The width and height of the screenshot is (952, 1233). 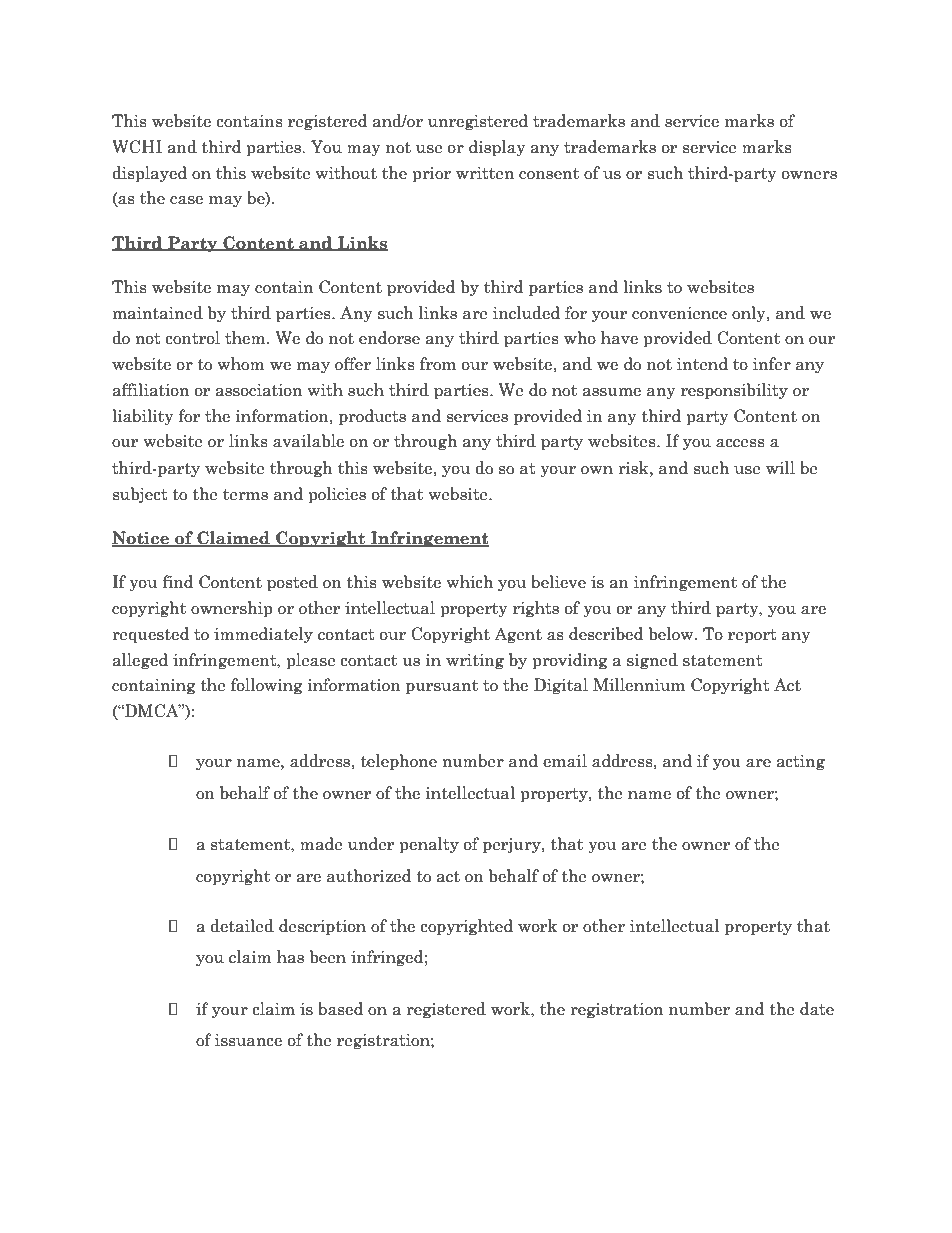 What do you see at coordinates (470, 582) in the screenshot?
I see `which` at bounding box center [470, 582].
